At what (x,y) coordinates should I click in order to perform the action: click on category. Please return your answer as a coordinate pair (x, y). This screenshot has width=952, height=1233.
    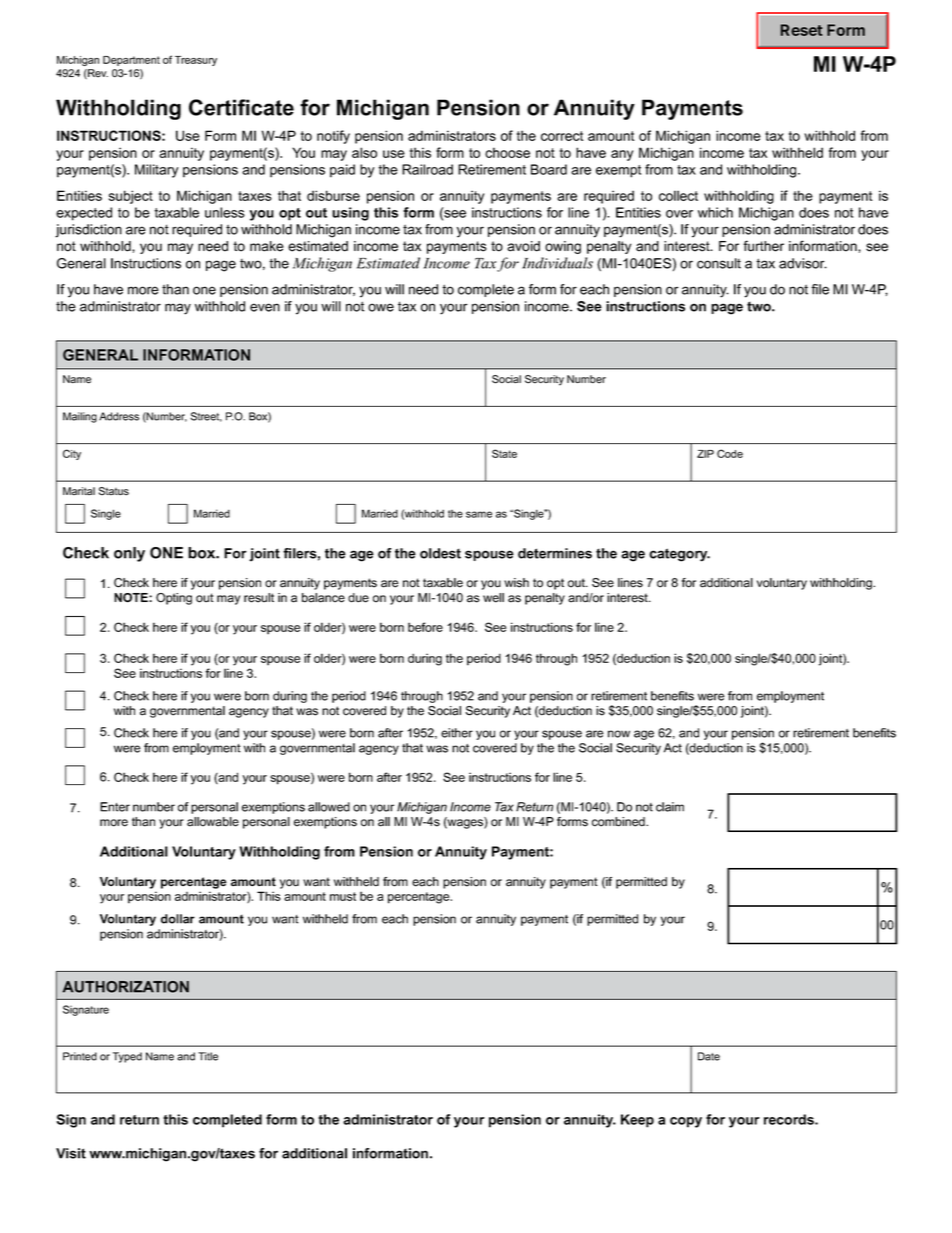
    Looking at the image, I should click on (679, 555).
